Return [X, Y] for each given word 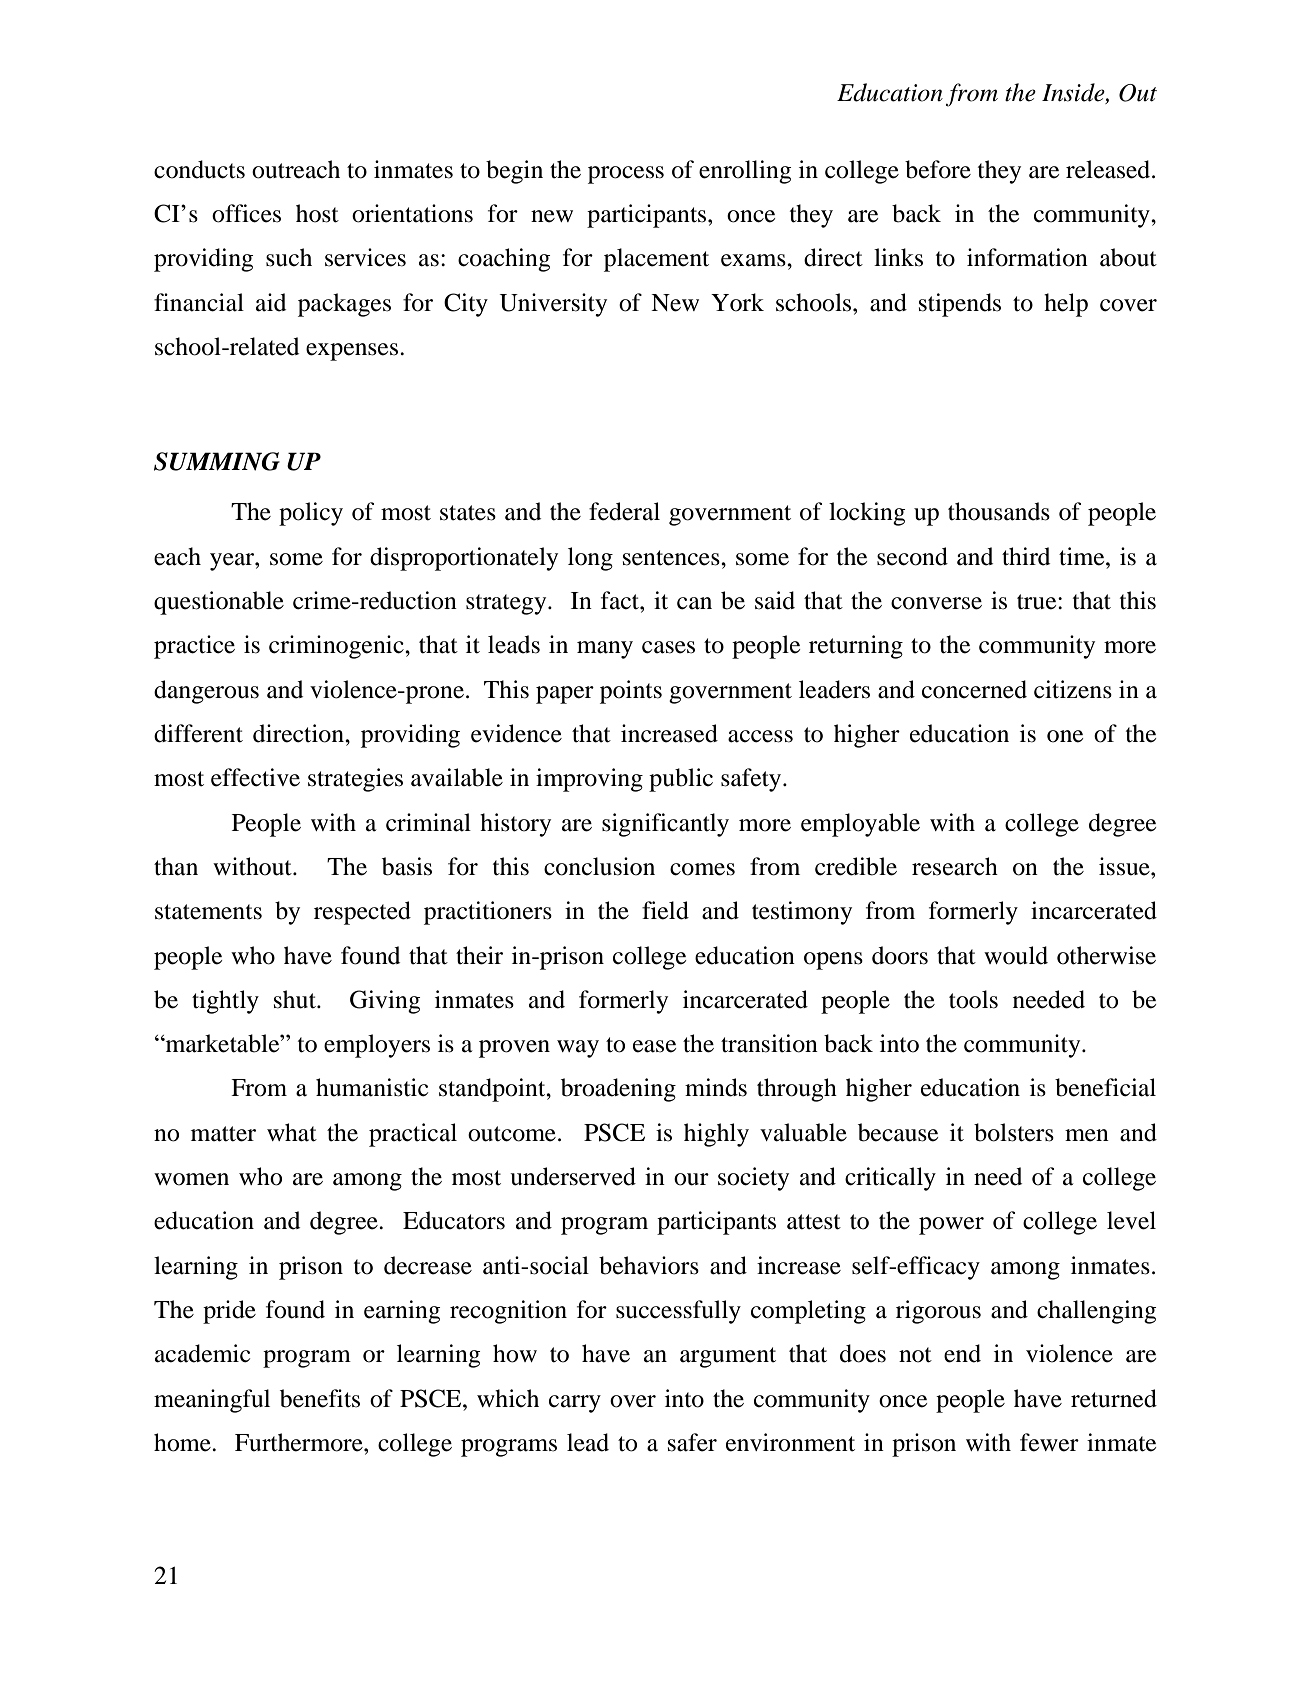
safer [692, 1442]
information [1027, 257]
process [626, 175]
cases [668, 647]
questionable [219, 603]
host [317, 213]
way [578, 1049]
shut [296, 999]
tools [973, 999]
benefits [320, 1398]
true [1038, 602]
